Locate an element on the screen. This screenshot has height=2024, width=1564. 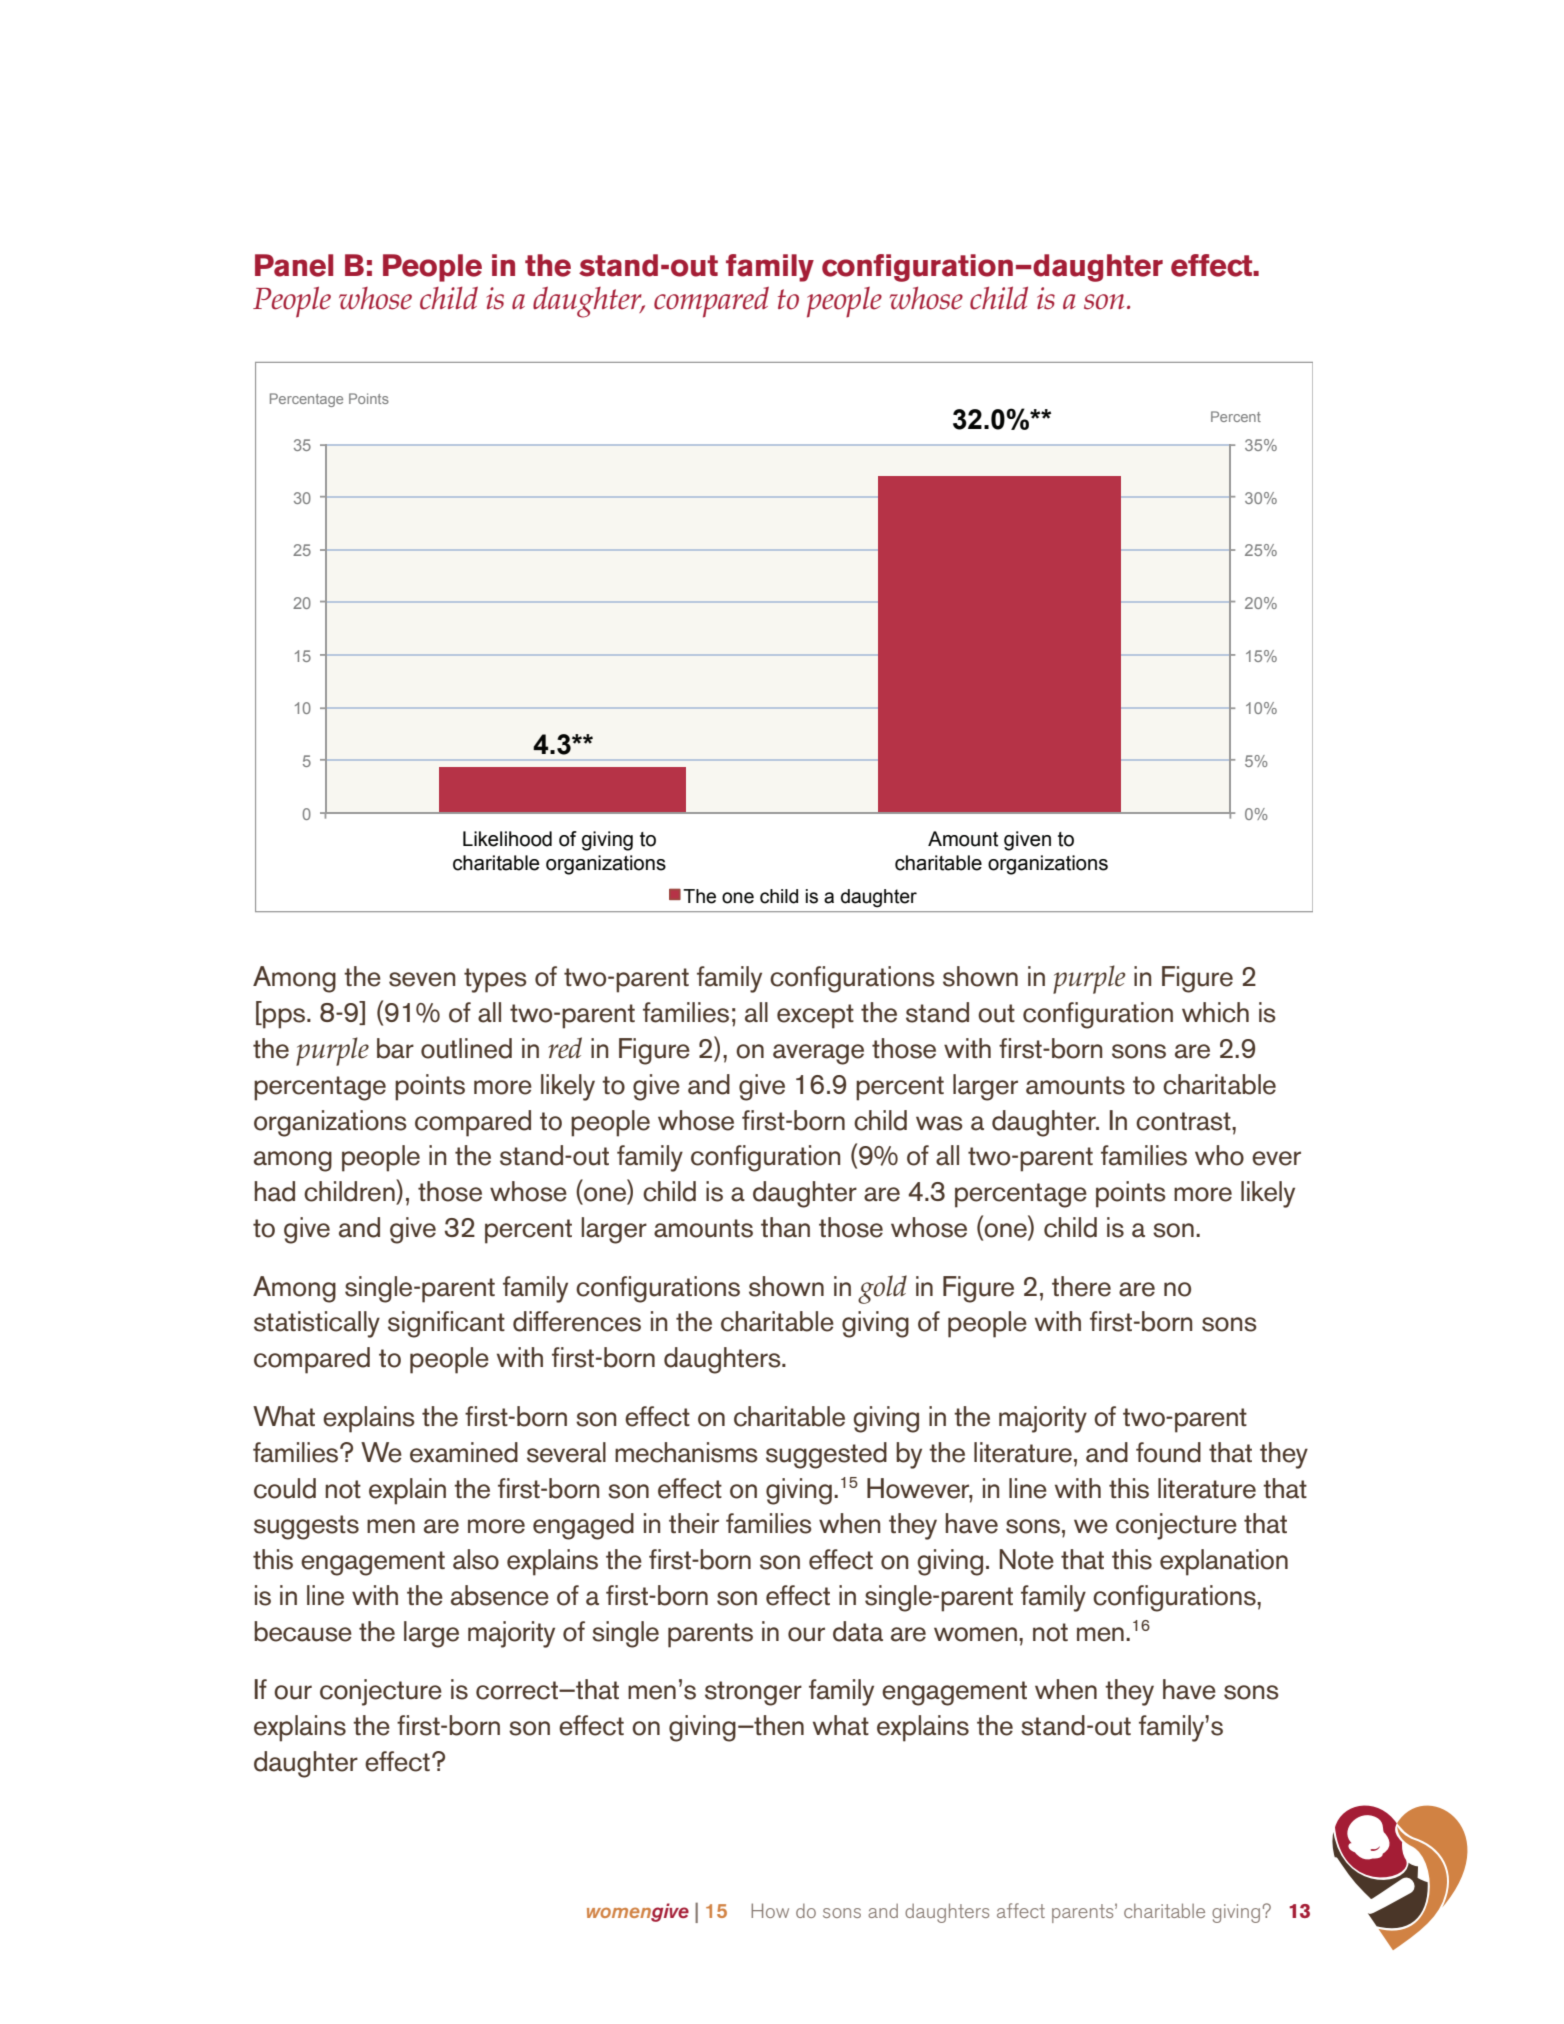
examined is located at coordinates (464, 1452).
